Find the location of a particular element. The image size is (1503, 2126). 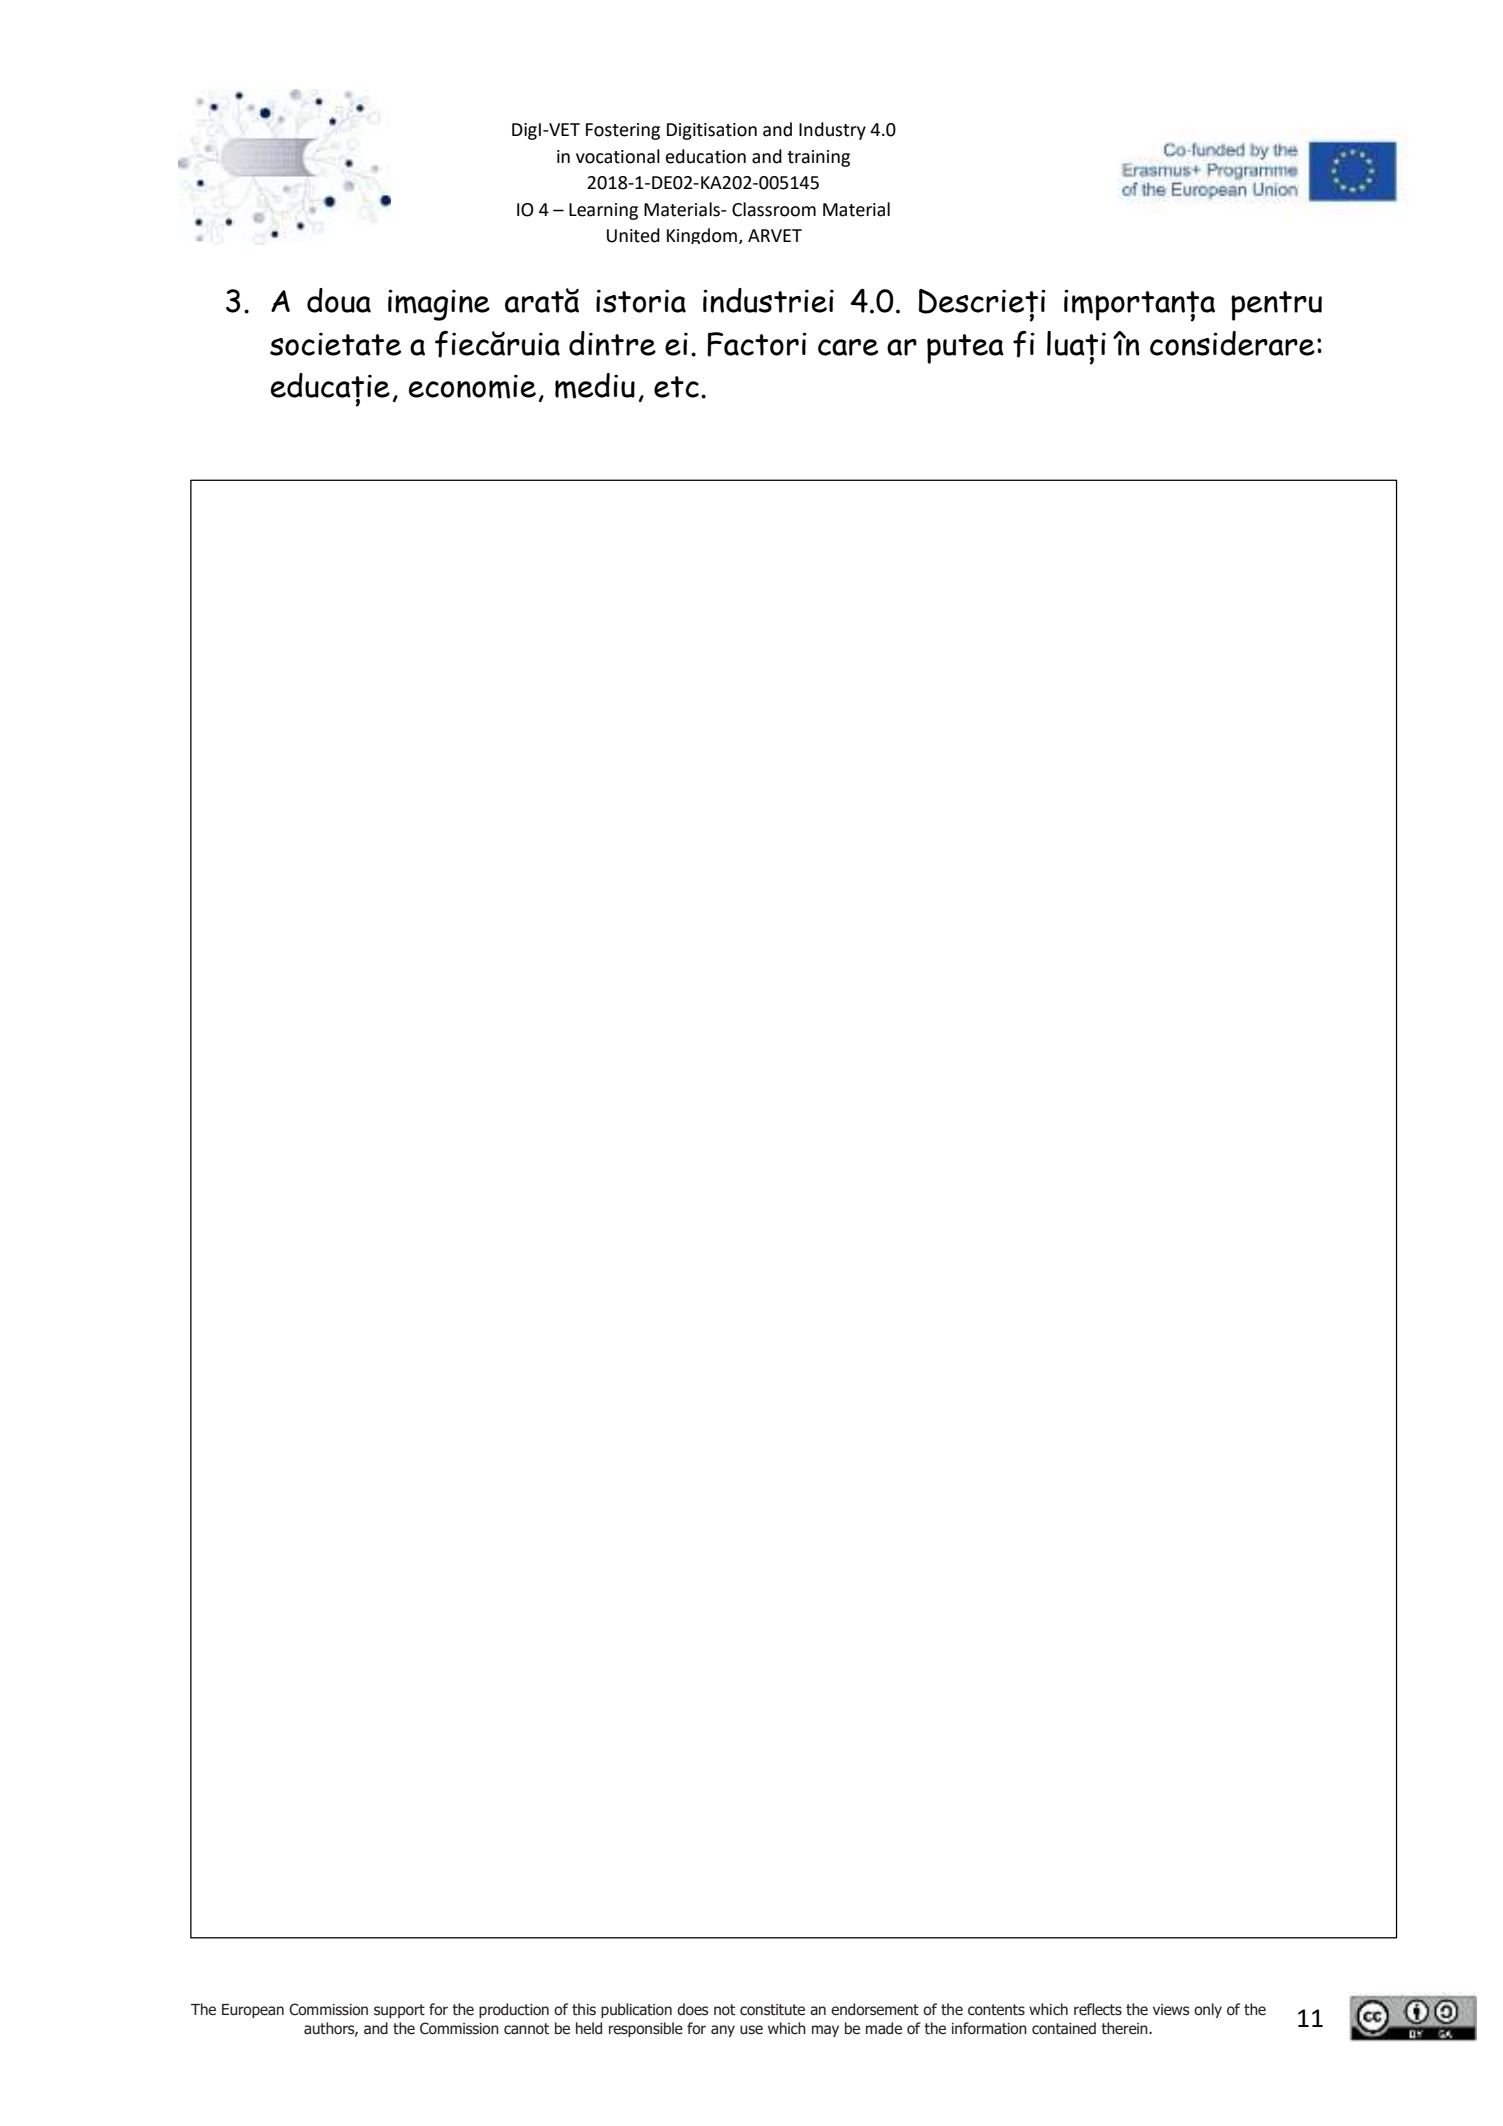

care is located at coordinates (848, 347).
